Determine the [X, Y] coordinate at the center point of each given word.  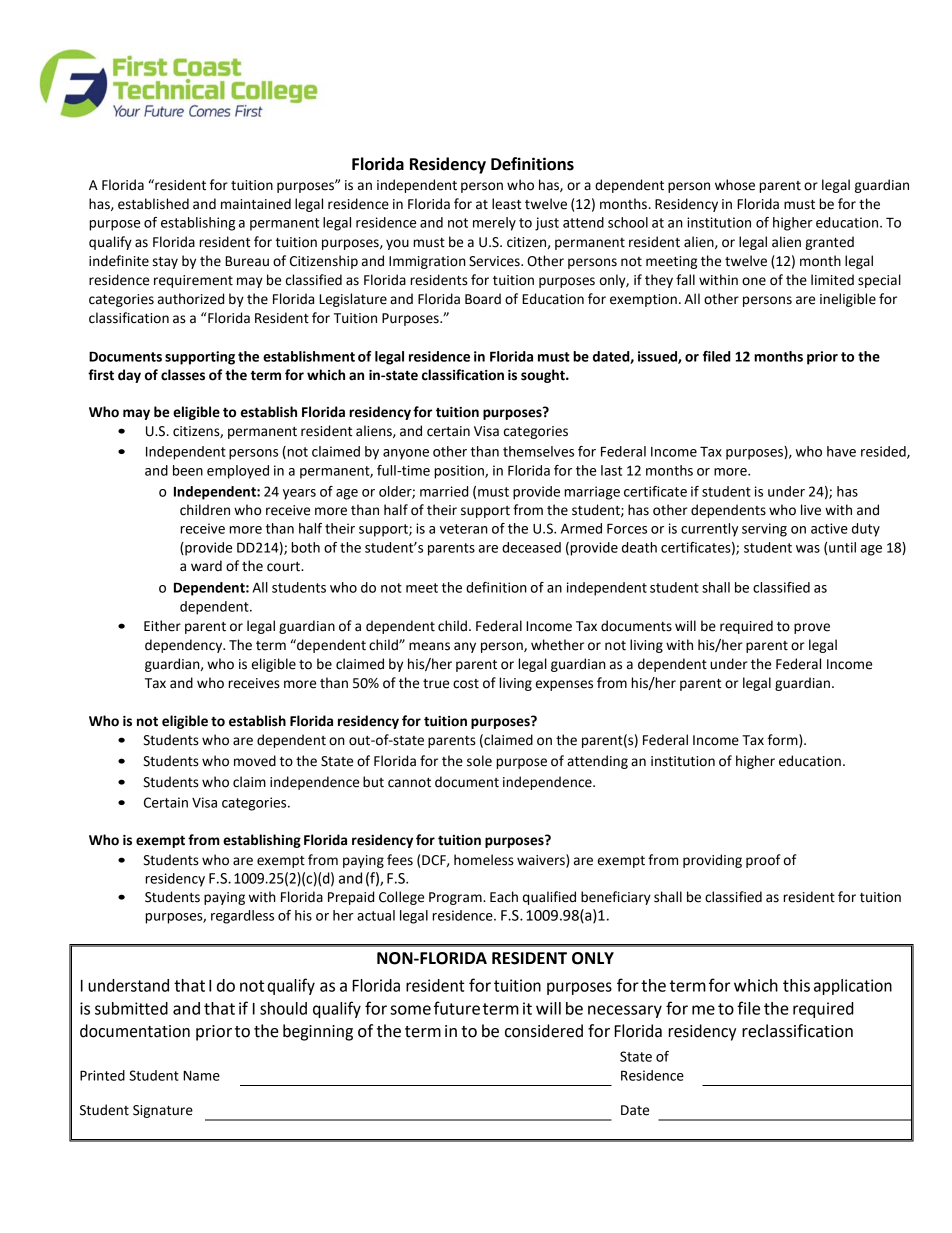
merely [494, 224]
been [188, 470]
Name [201, 1076]
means [429, 646]
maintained [256, 204]
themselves [538, 451]
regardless [242, 917]
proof [763, 861]
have [841, 451]
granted [829, 243]
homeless [484, 860]
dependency [185, 646]
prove [812, 628]
